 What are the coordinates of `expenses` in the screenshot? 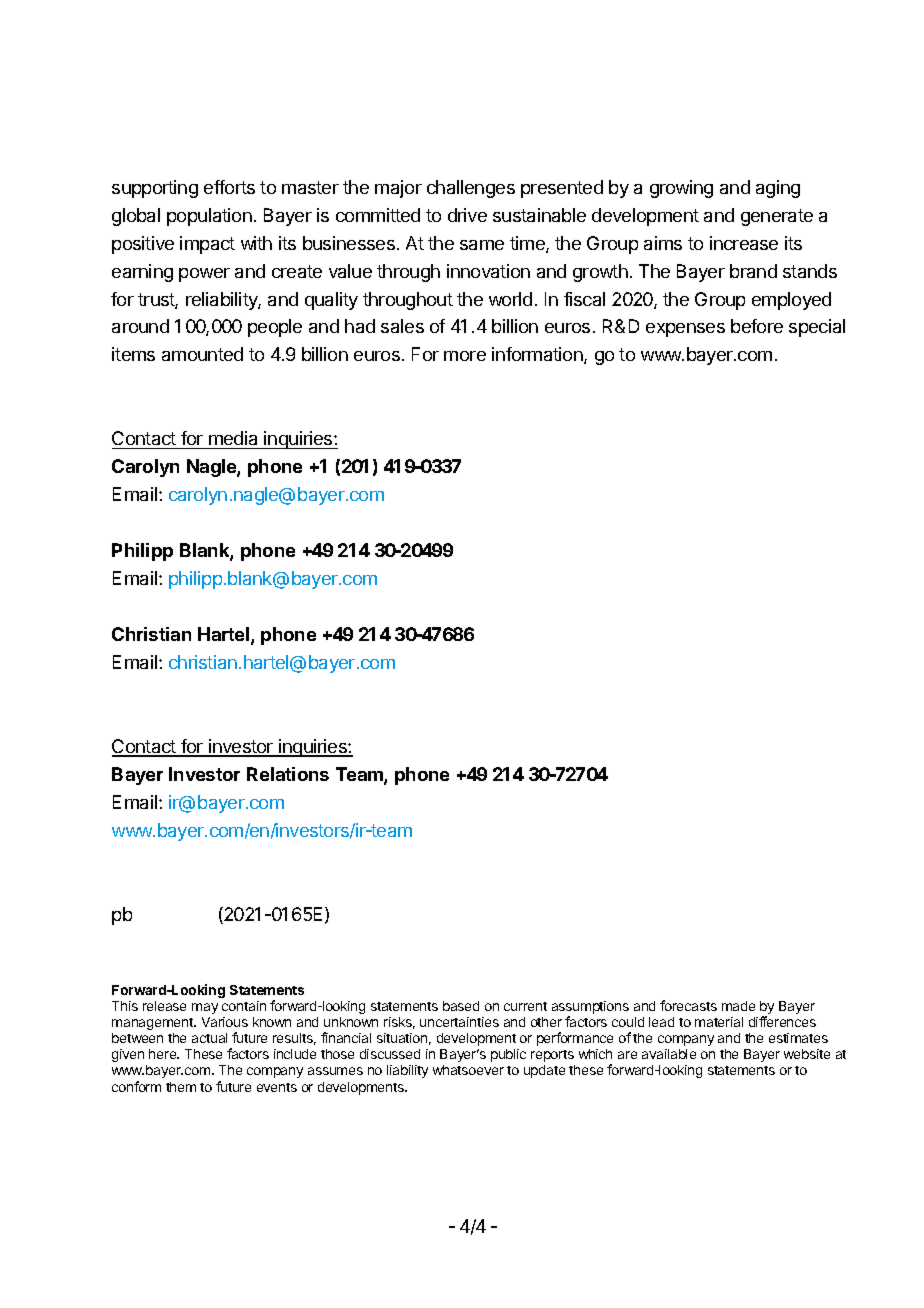 It's located at (685, 330).
